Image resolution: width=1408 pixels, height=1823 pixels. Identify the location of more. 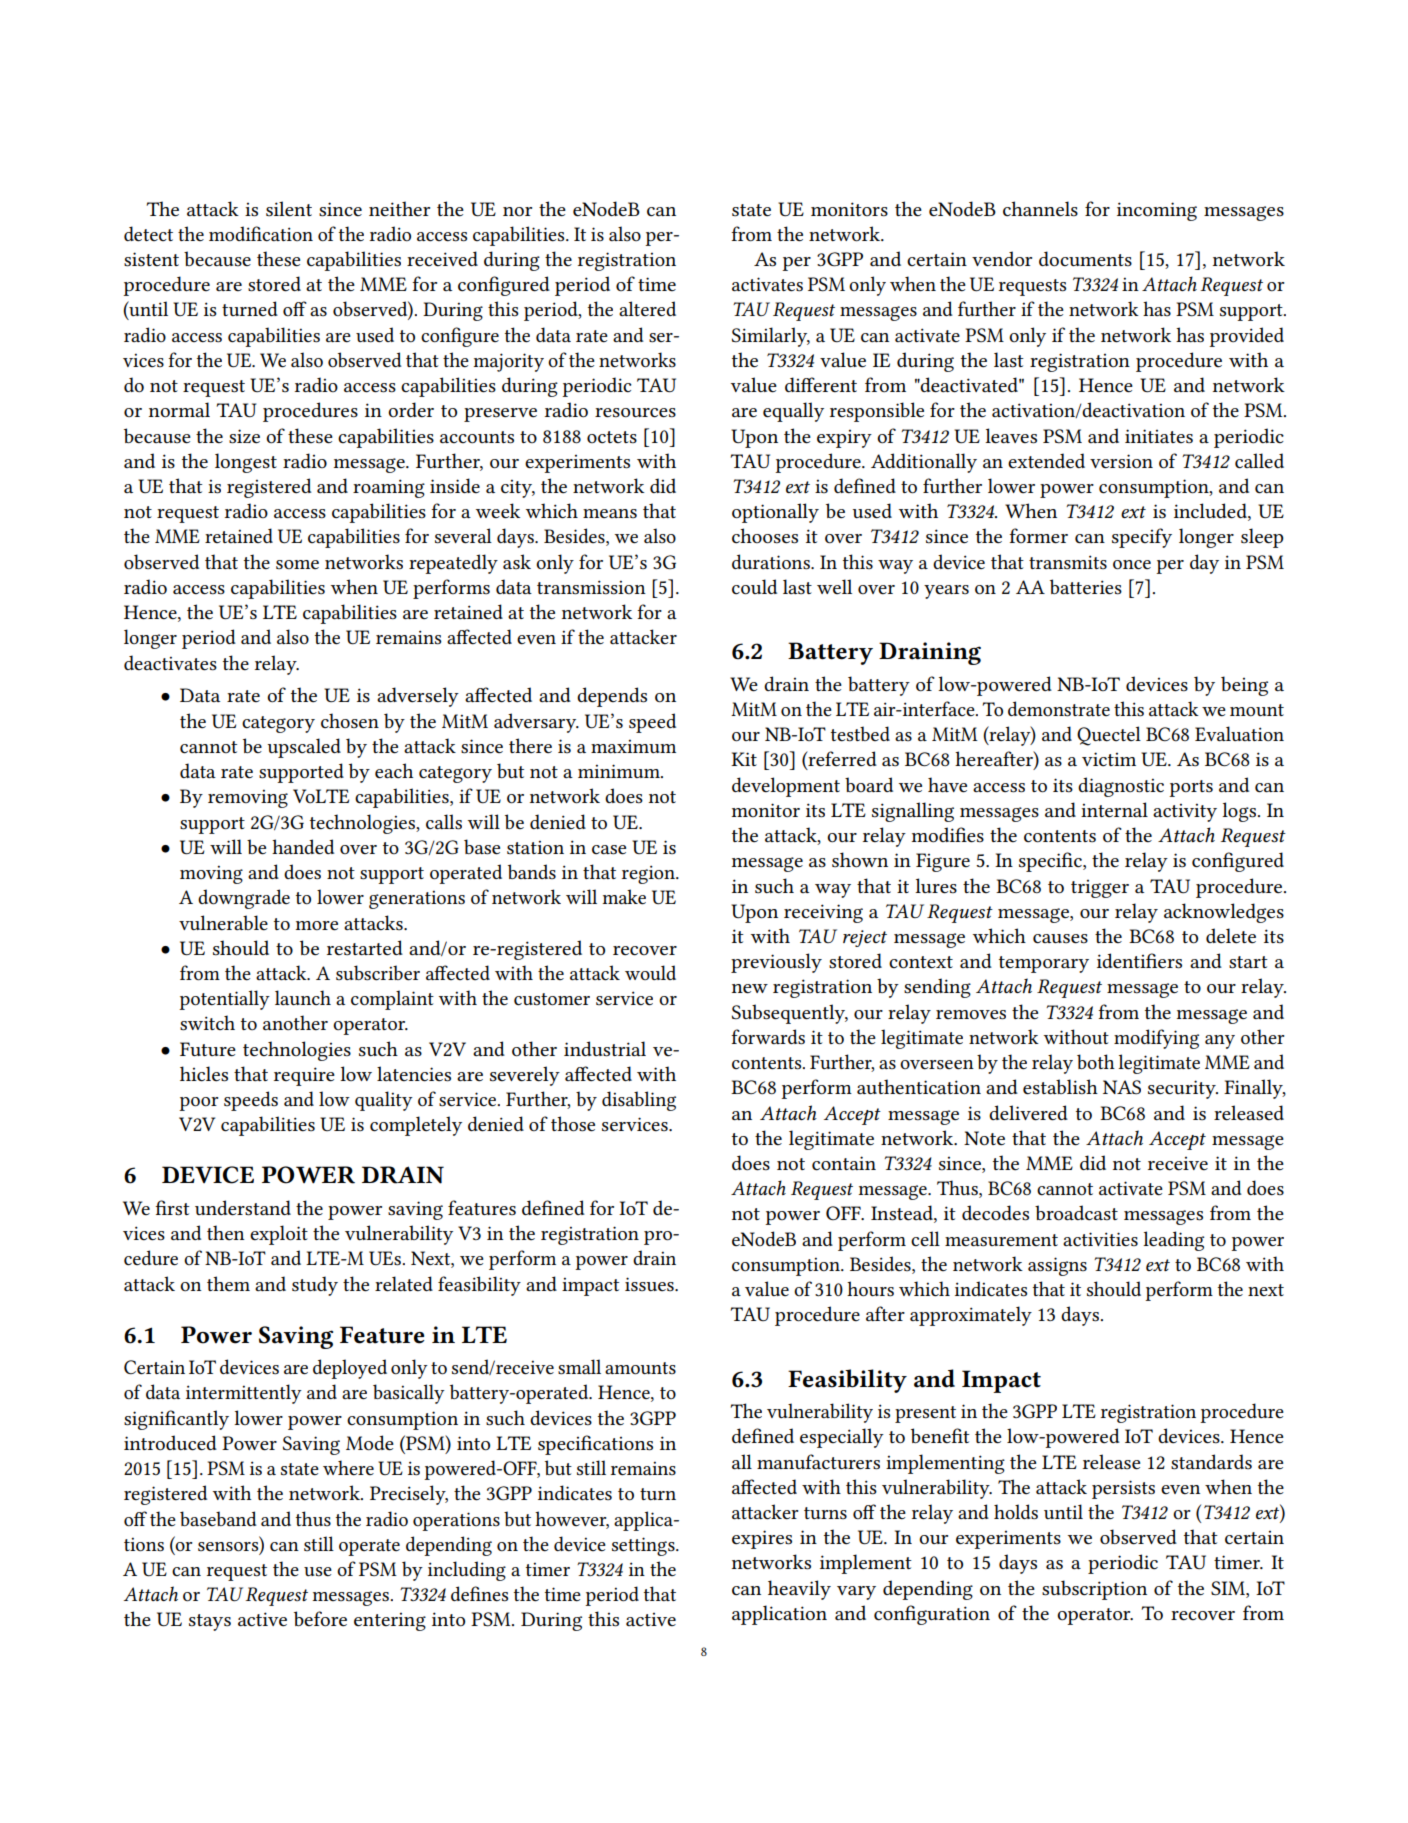
(317, 926).
